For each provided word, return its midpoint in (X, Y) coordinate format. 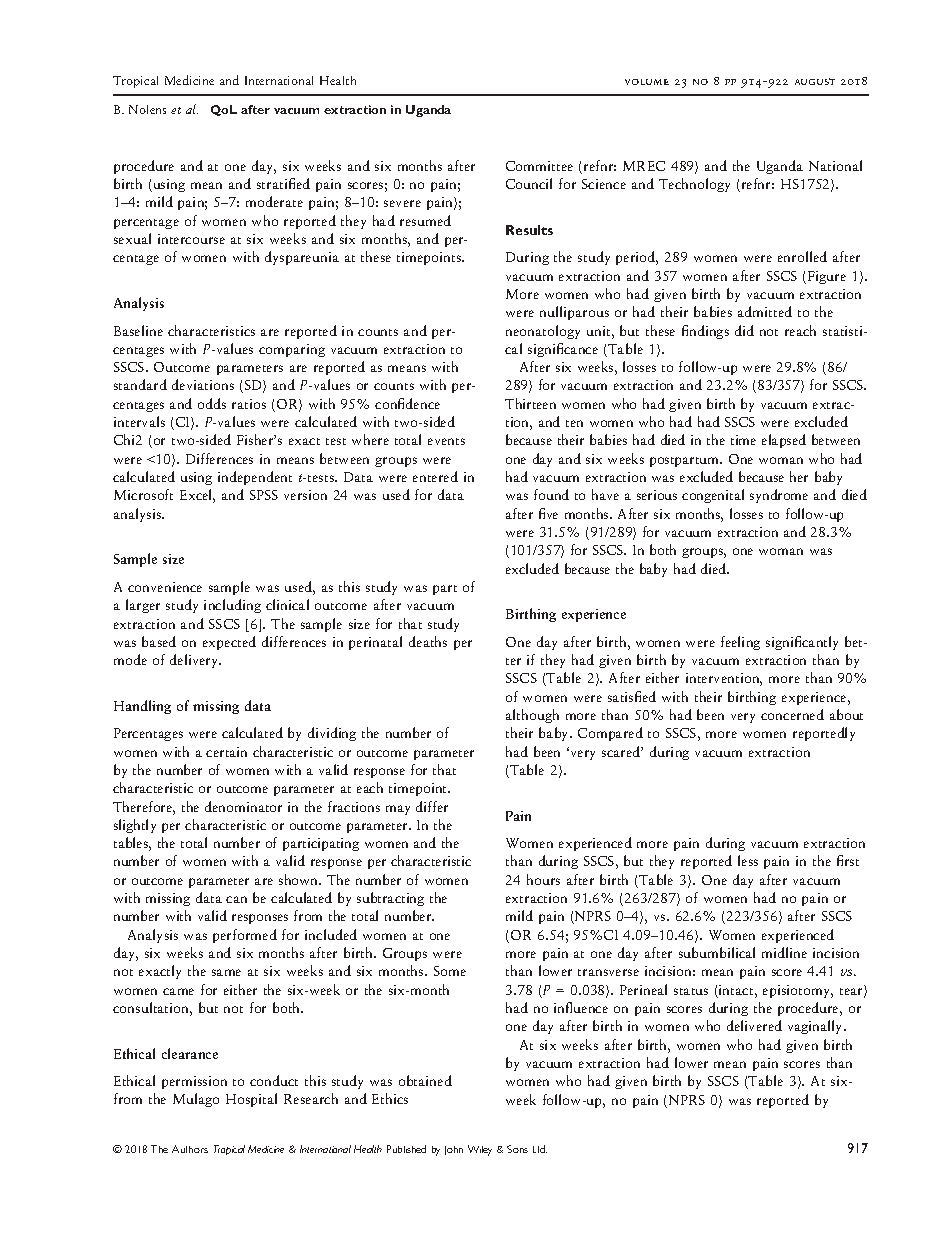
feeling (740, 643)
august (815, 81)
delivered (754, 1025)
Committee (539, 166)
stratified (283, 183)
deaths (428, 641)
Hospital (251, 1100)
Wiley (480, 1150)
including (232, 606)
